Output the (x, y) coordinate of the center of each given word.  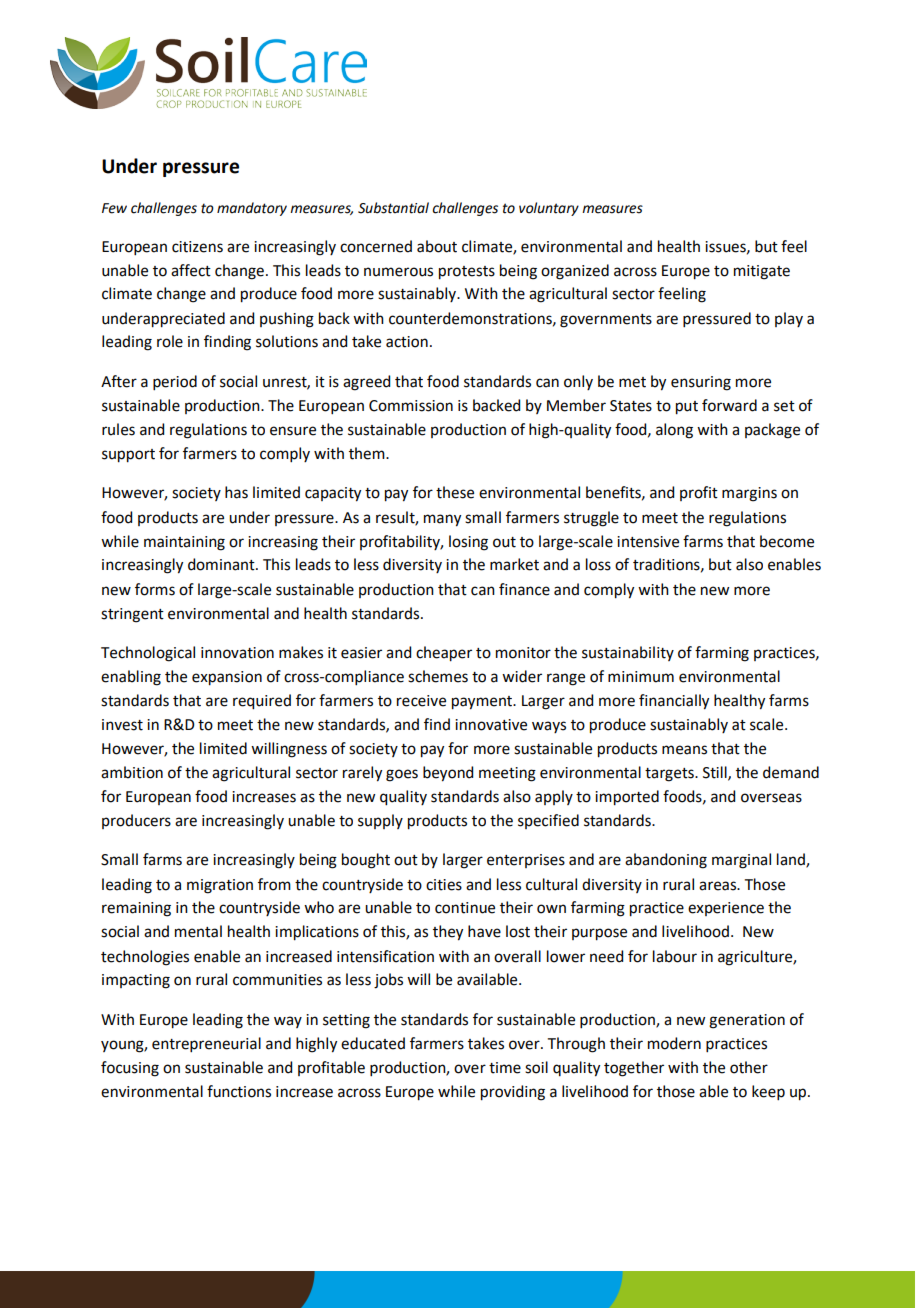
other (749, 1067)
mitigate (762, 272)
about (437, 246)
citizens (197, 247)
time (505, 1068)
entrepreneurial (206, 1044)
